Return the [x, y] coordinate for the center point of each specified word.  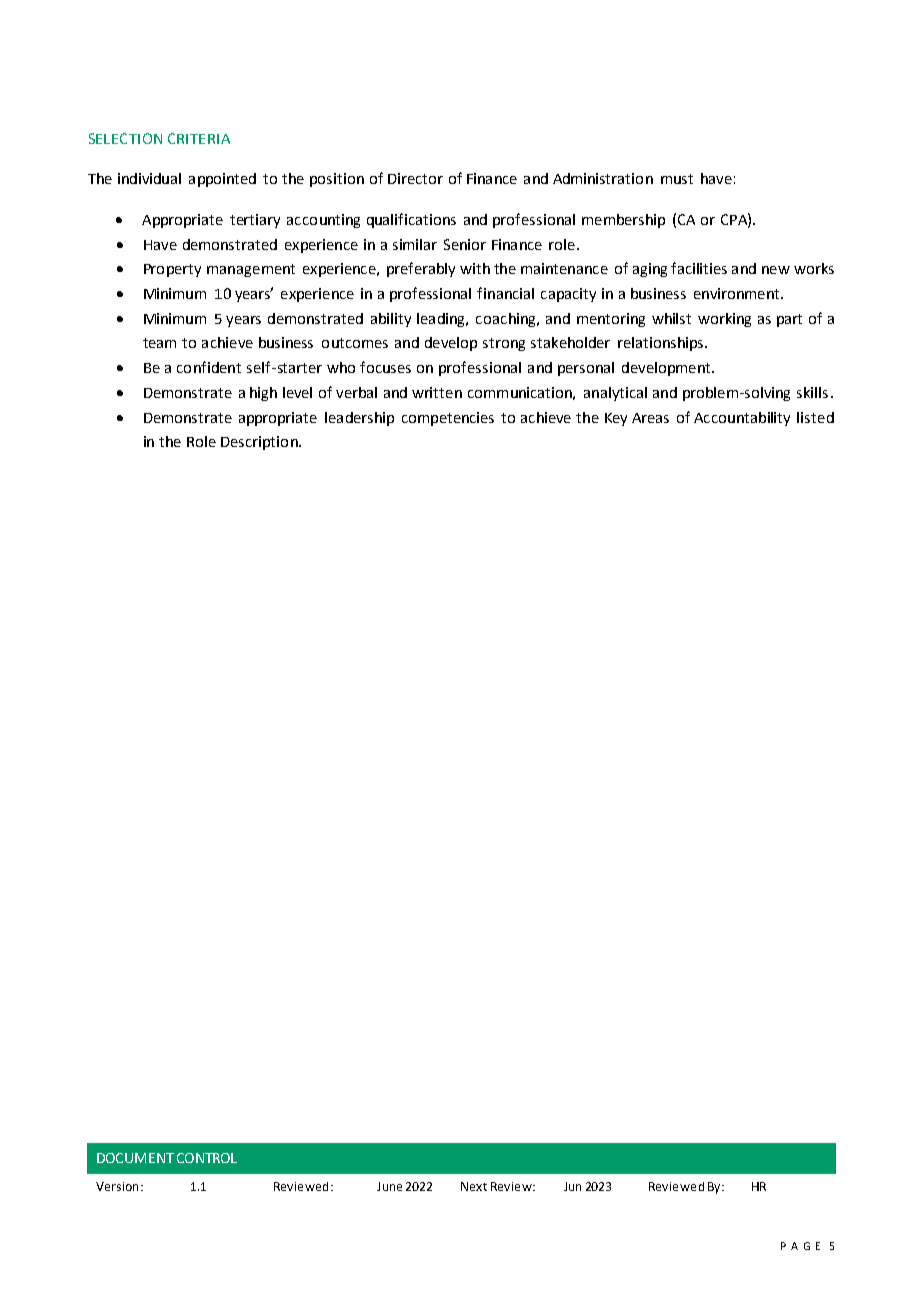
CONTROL [207, 1158]
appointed [222, 180]
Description [260, 443]
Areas [650, 418]
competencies [448, 419]
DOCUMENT [135, 1158]
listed [815, 417]
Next [474, 1186]
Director [415, 178]
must [677, 179]
